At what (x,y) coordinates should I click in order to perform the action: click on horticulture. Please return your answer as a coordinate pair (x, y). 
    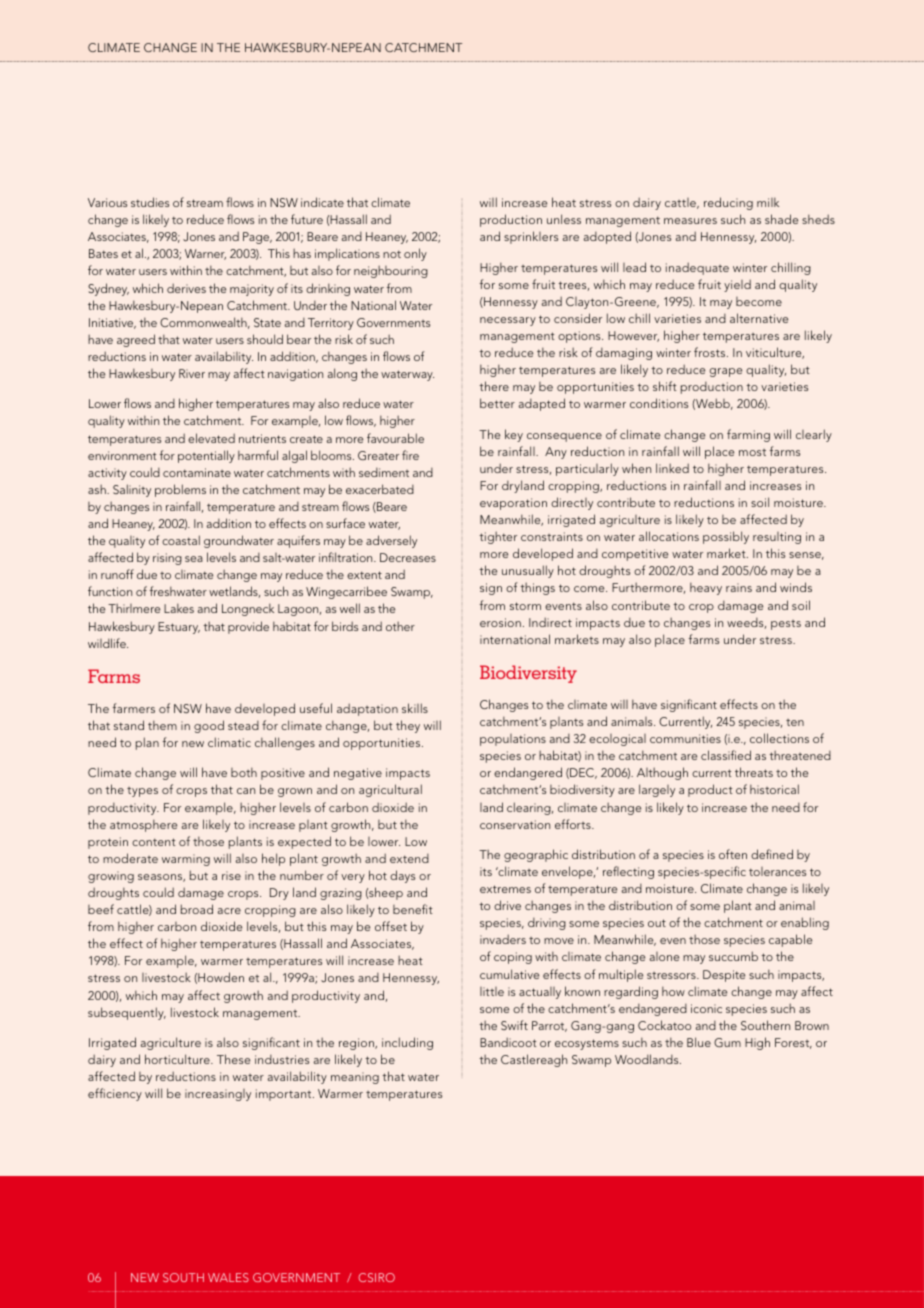
    Looking at the image, I should click on (178, 1059).
